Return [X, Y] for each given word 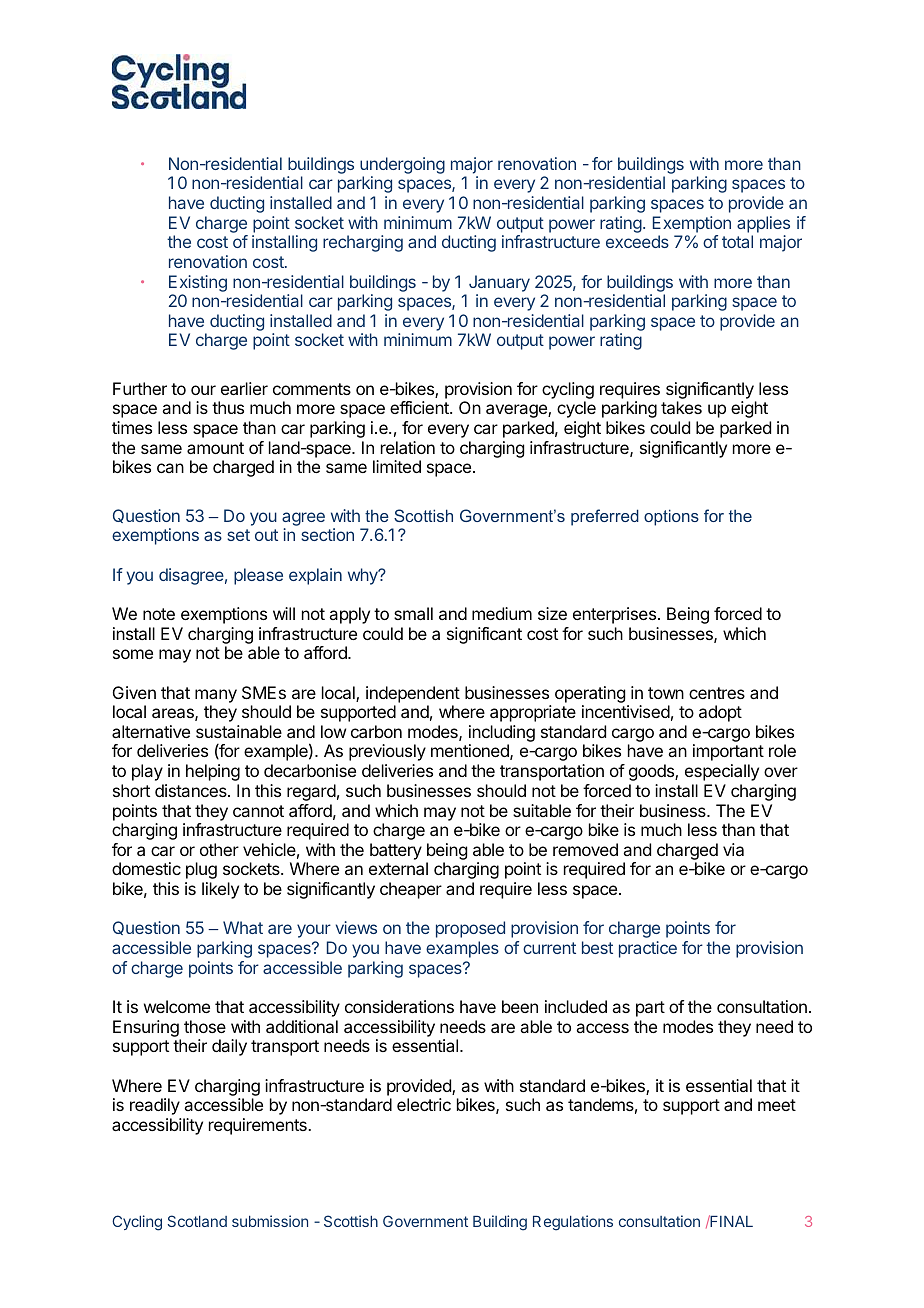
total [737, 241]
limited [397, 466]
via [733, 849]
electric [424, 1104]
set [238, 535]
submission [270, 1221]
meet [777, 1105]
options [671, 517]
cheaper [411, 890]
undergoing [402, 165]
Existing [198, 283]
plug [201, 870]
